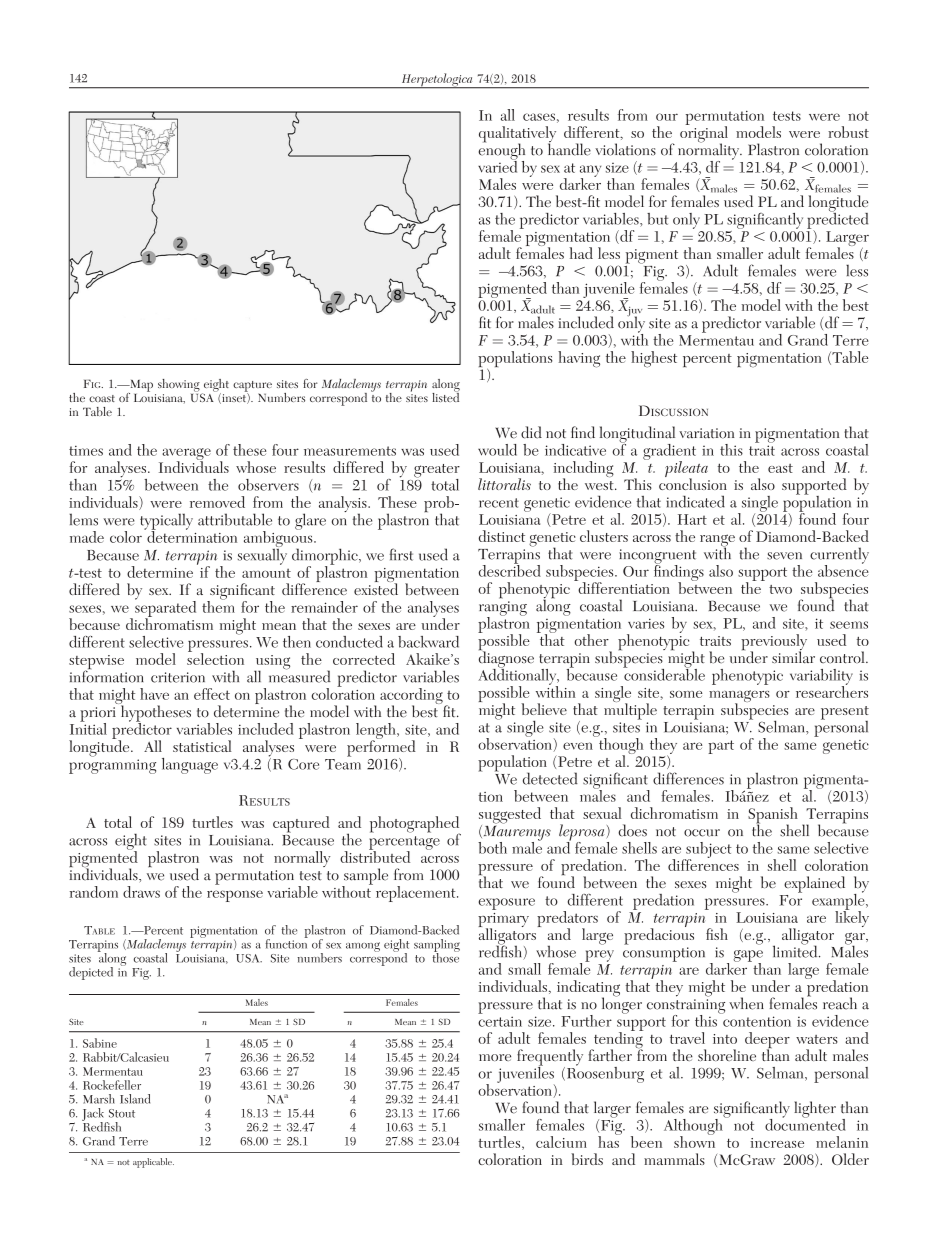  Describe the element at coordinates (497, 165) in the page. I see `varied` at that location.
